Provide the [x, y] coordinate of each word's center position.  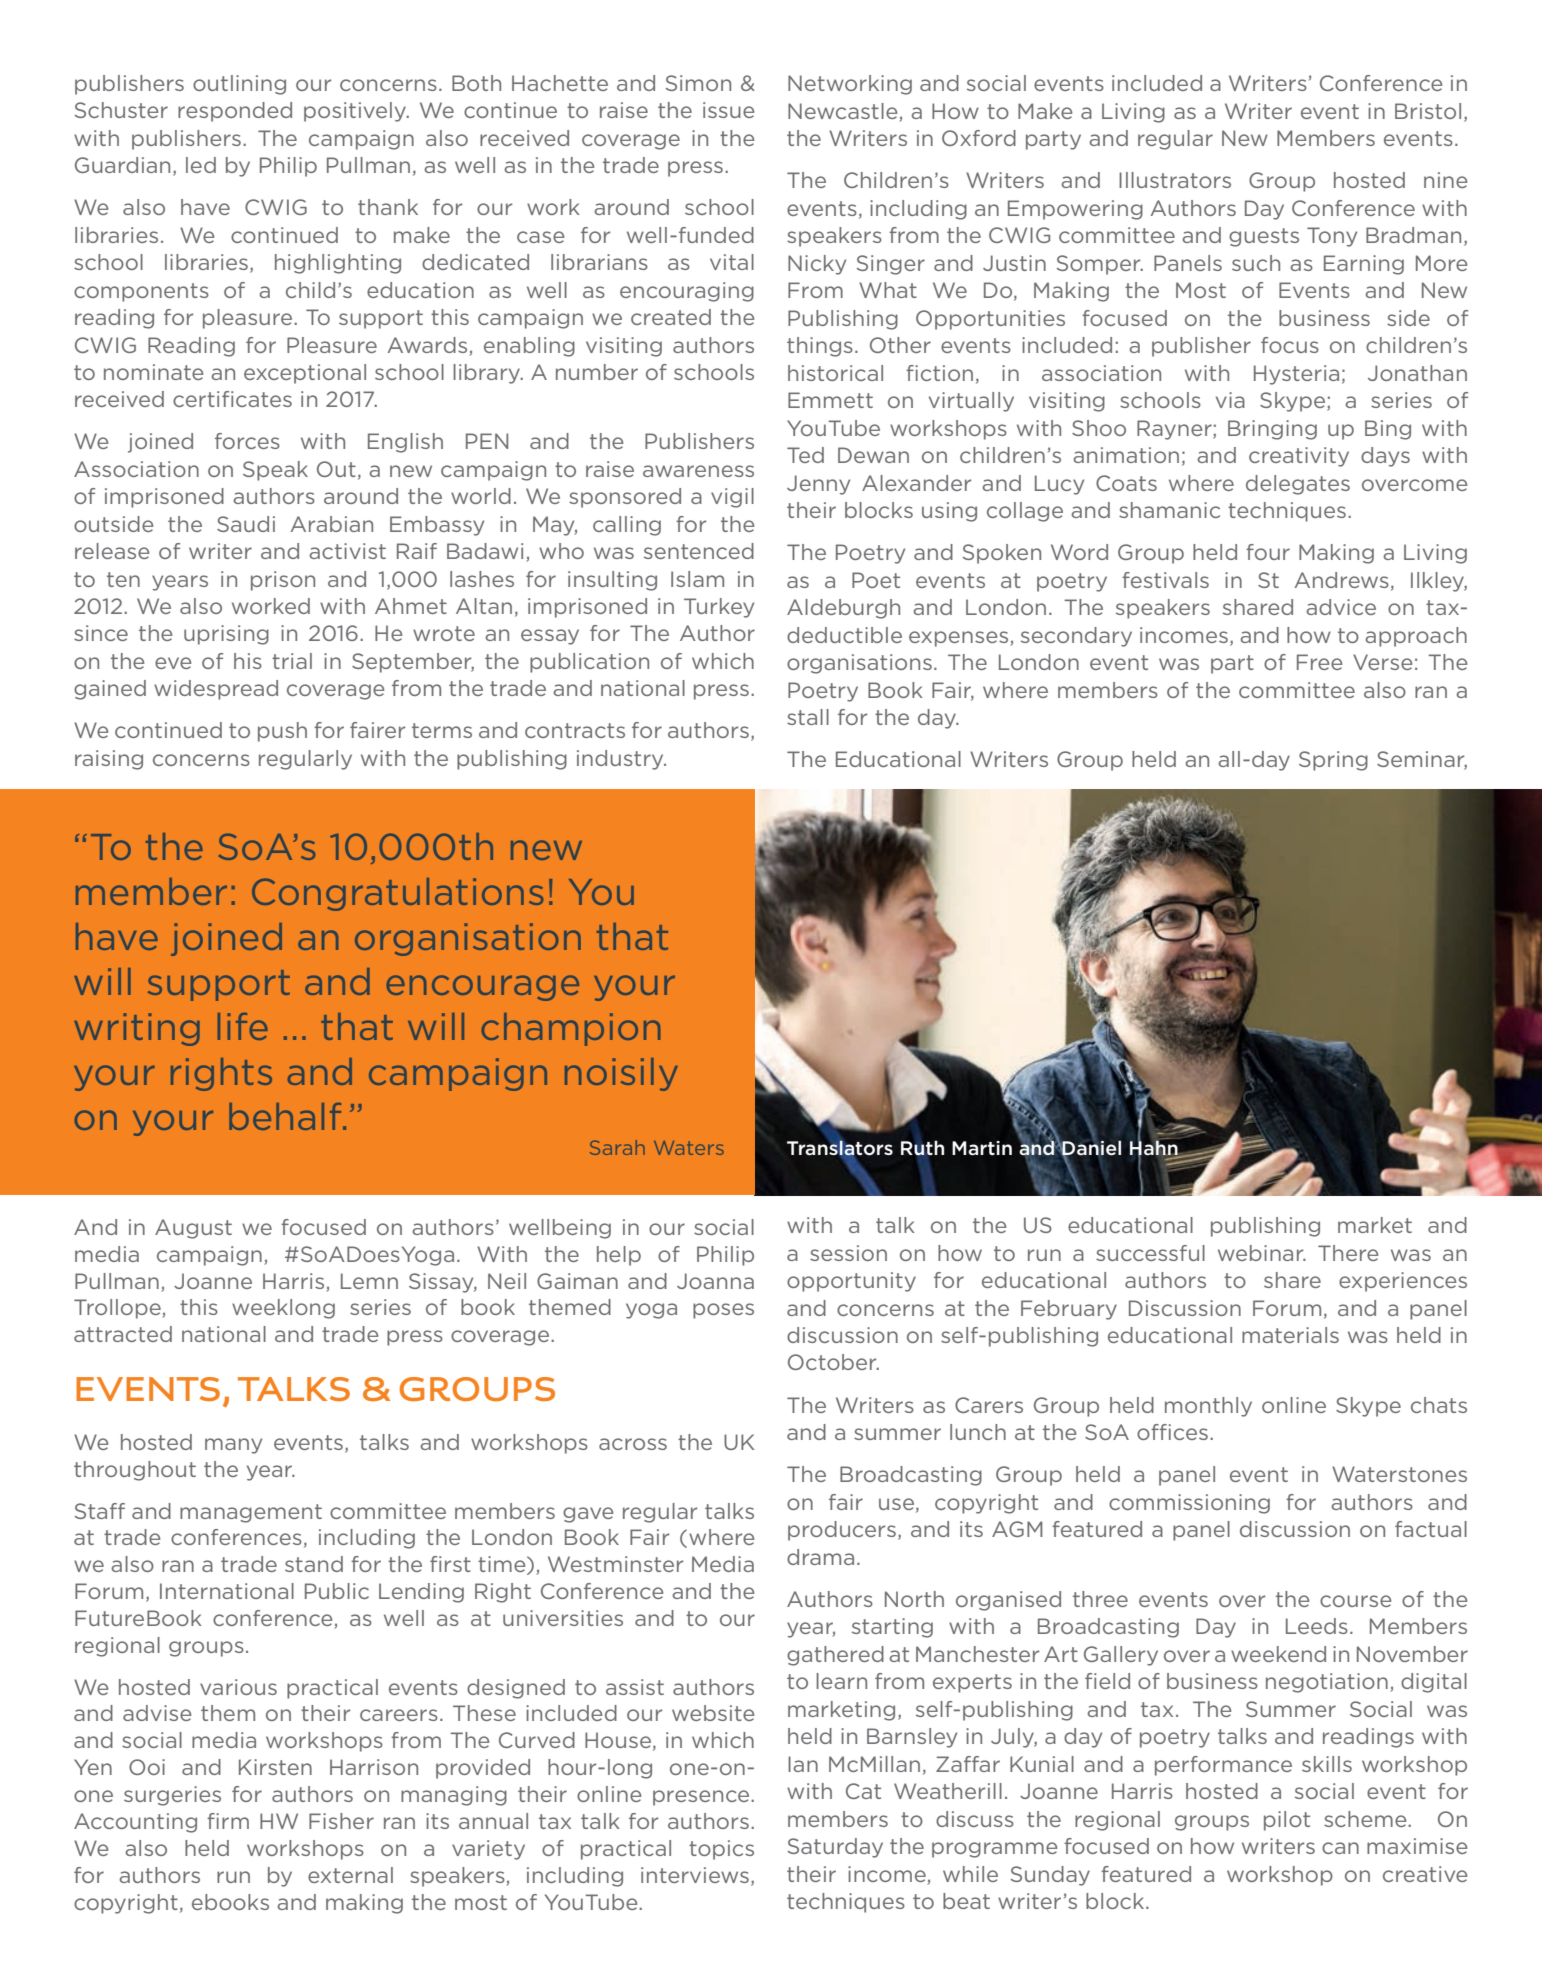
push [282, 732]
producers [842, 1531]
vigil [732, 498]
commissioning [1189, 1504]
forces [247, 441]
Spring [1333, 761]
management [251, 1513]
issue [728, 110]
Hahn [1155, 1147]
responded [235, 112]
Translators [840, 1147]
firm [228, 1821]
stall [808, 717]
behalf [286, 1116]
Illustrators [1175, 180]
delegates [1298, 485]
